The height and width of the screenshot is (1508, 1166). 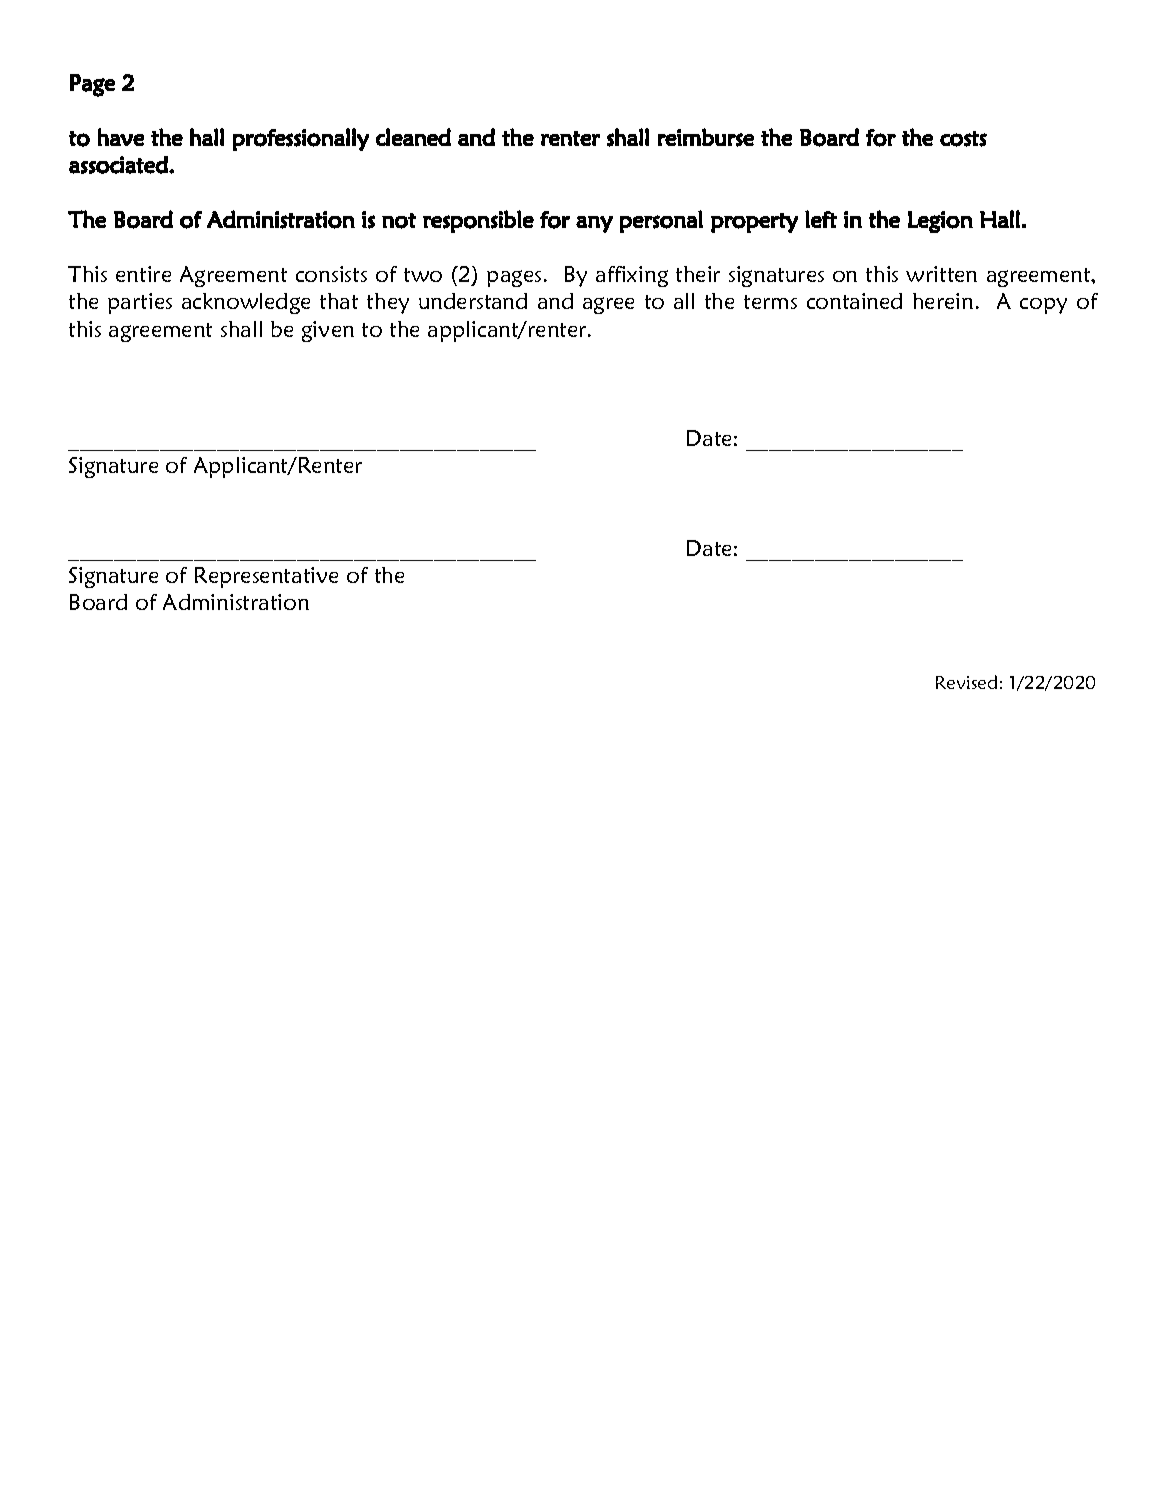 What do you see at coordinates (963, 139) in the screenshot?
I see `costs` at bounding box center [963, 139].
